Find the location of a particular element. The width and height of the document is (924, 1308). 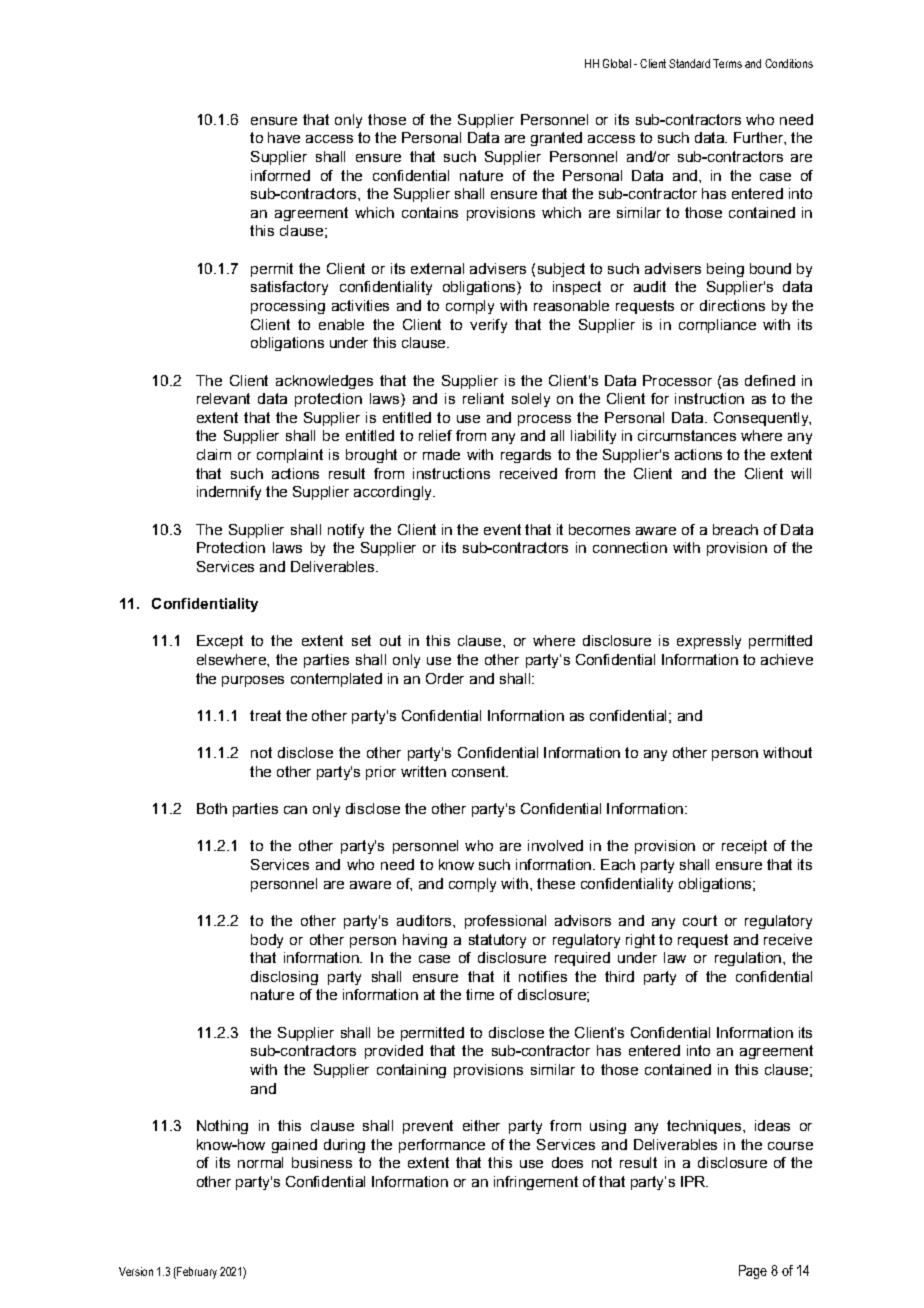

expressly is located at coordinates (709, 642).
